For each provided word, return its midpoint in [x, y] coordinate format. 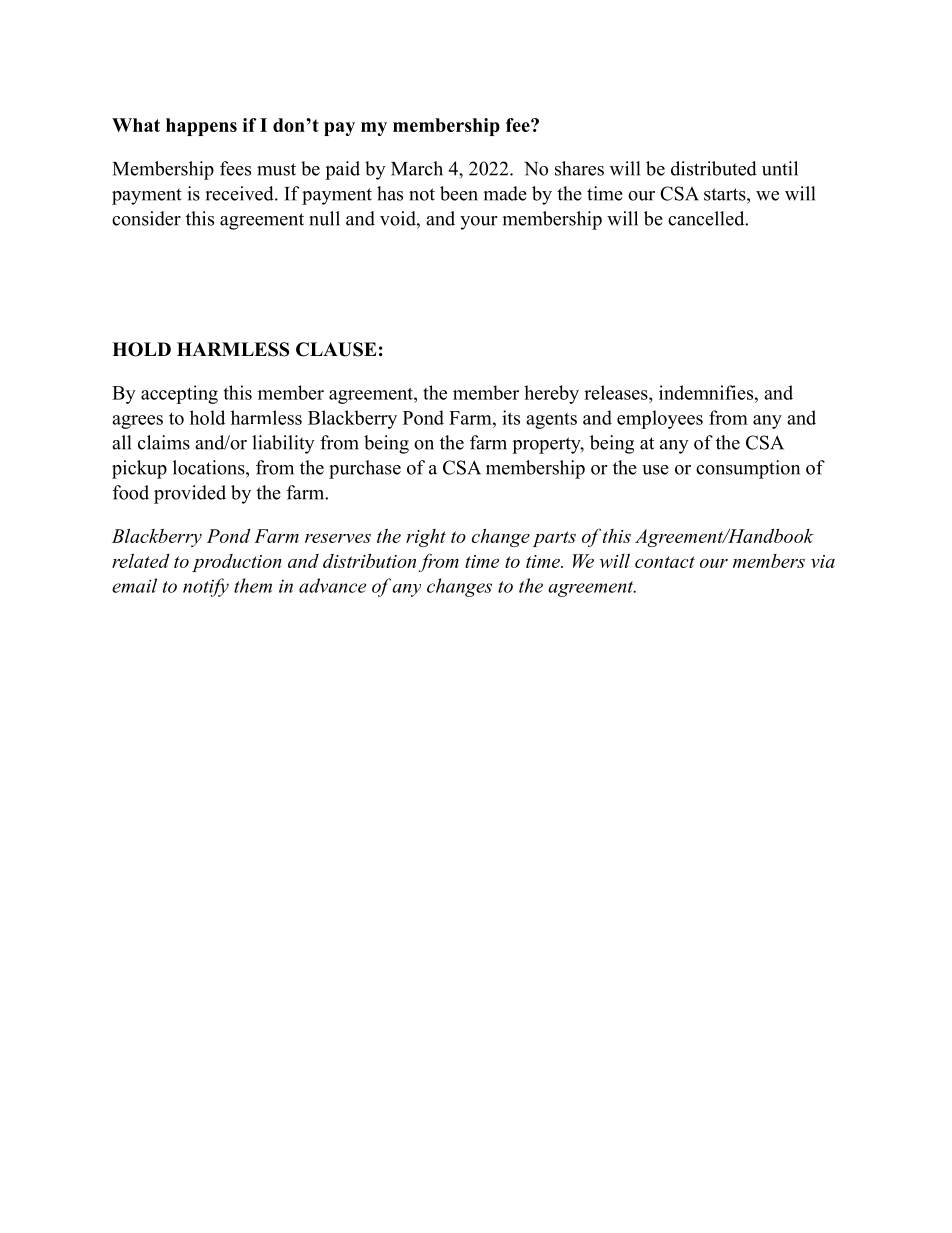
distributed [714, 168]
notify [206, 587]
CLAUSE [336, 349]
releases [617, 392]
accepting [179, 394]
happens [201, 127]
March [417, 168]
